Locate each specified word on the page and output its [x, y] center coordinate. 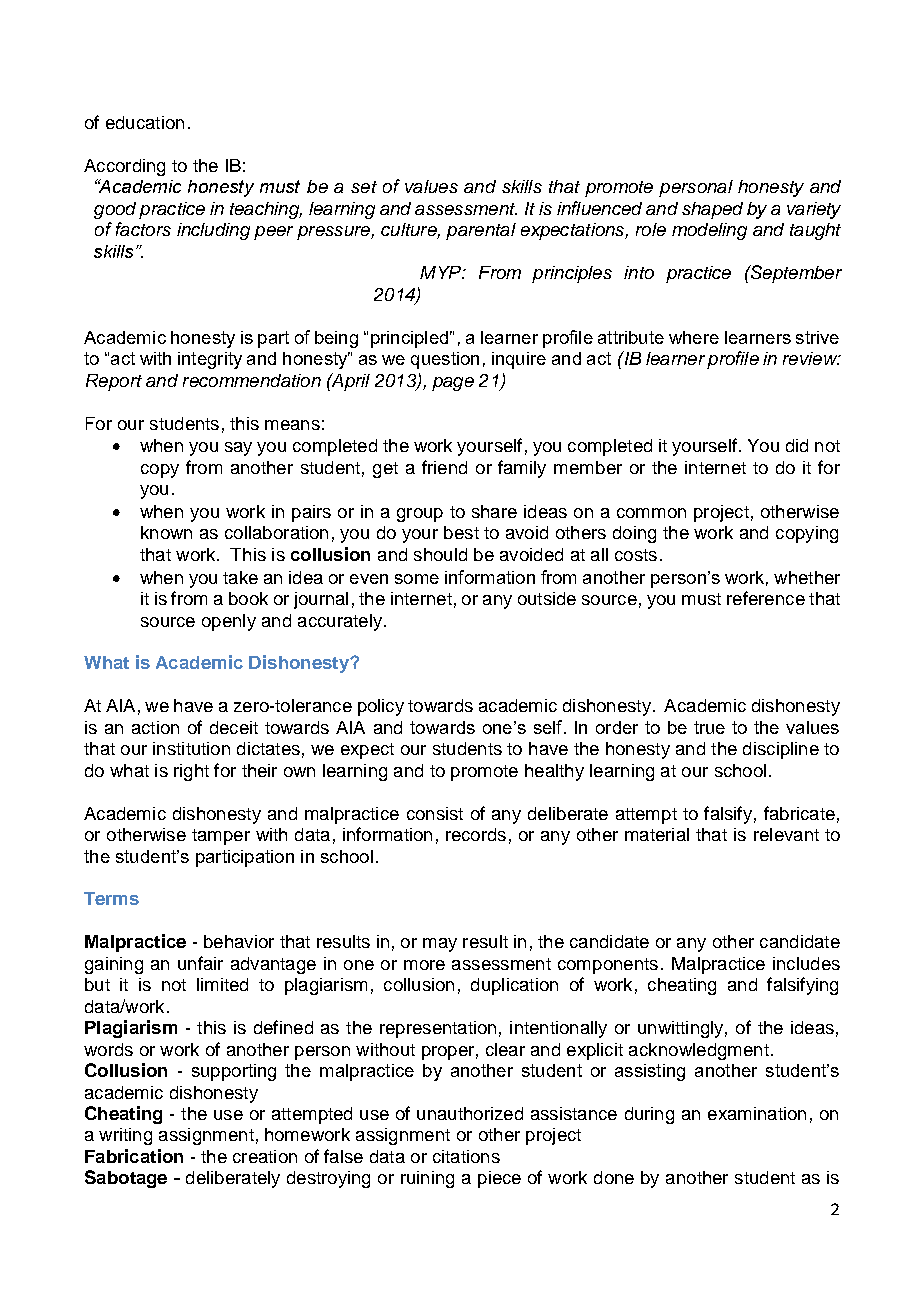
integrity [210, 360]
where [694, 337]
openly [229, 622]
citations [466, 1156]
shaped [712, 210]
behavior [239, 941]
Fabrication [134, 1156]
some [417, 579]
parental [481, 231]
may [440, 945]
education [145, 122]
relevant [786, 834]
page [453, 384]
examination [757, 1113]
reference [766, 598]
